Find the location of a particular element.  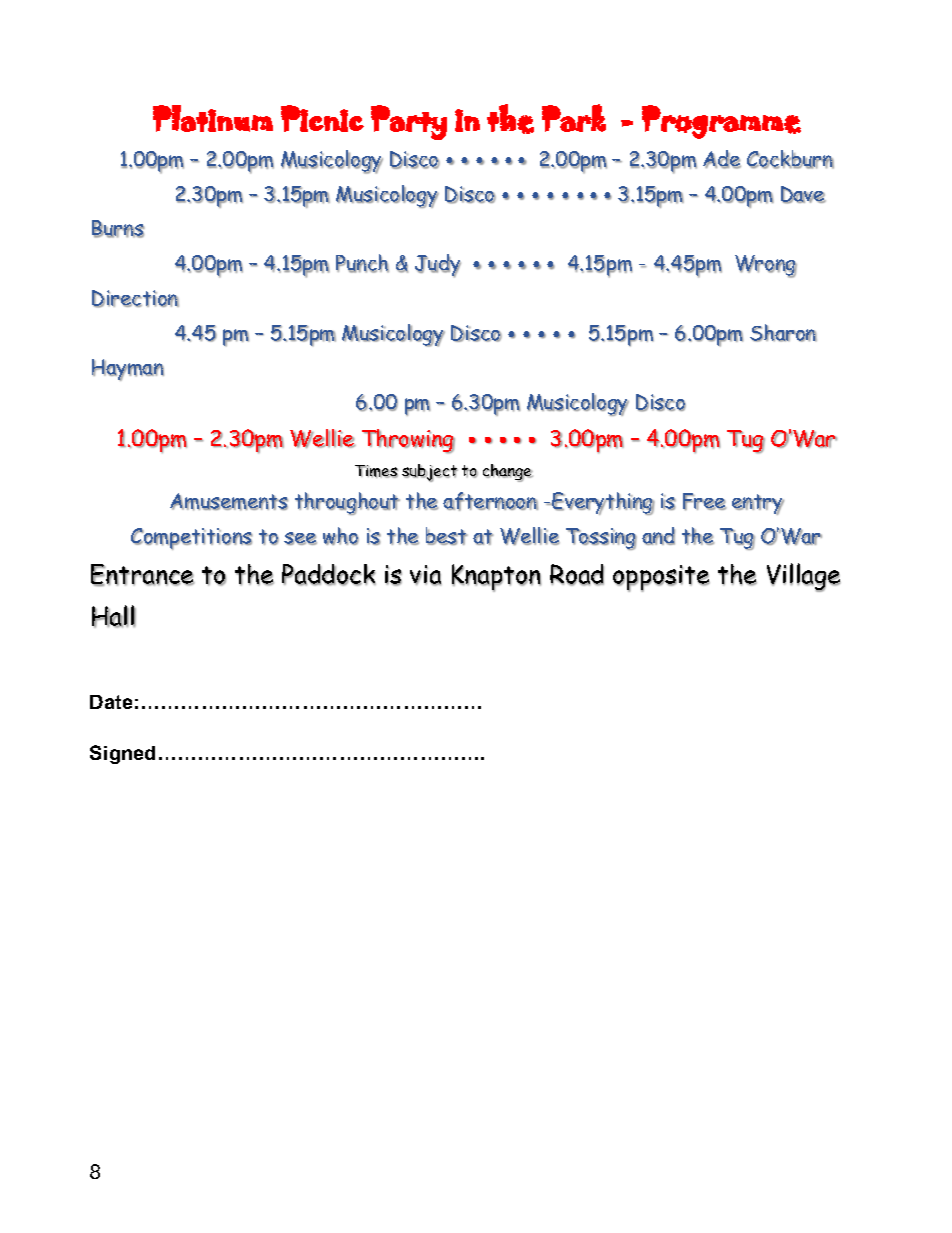

via is located at coordinates (425, 575).
